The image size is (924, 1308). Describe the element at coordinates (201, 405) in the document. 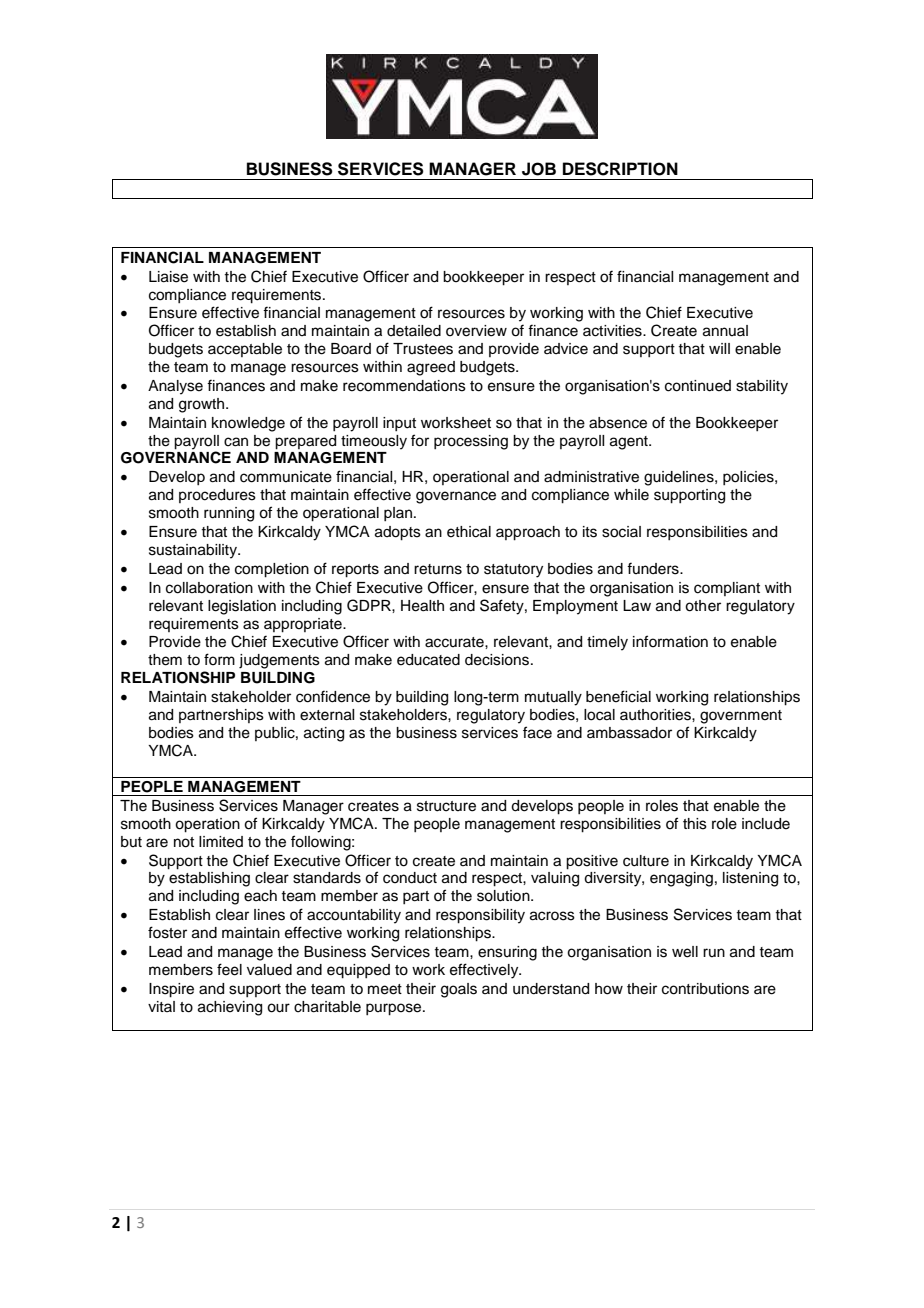

I see `growth` at that location.
